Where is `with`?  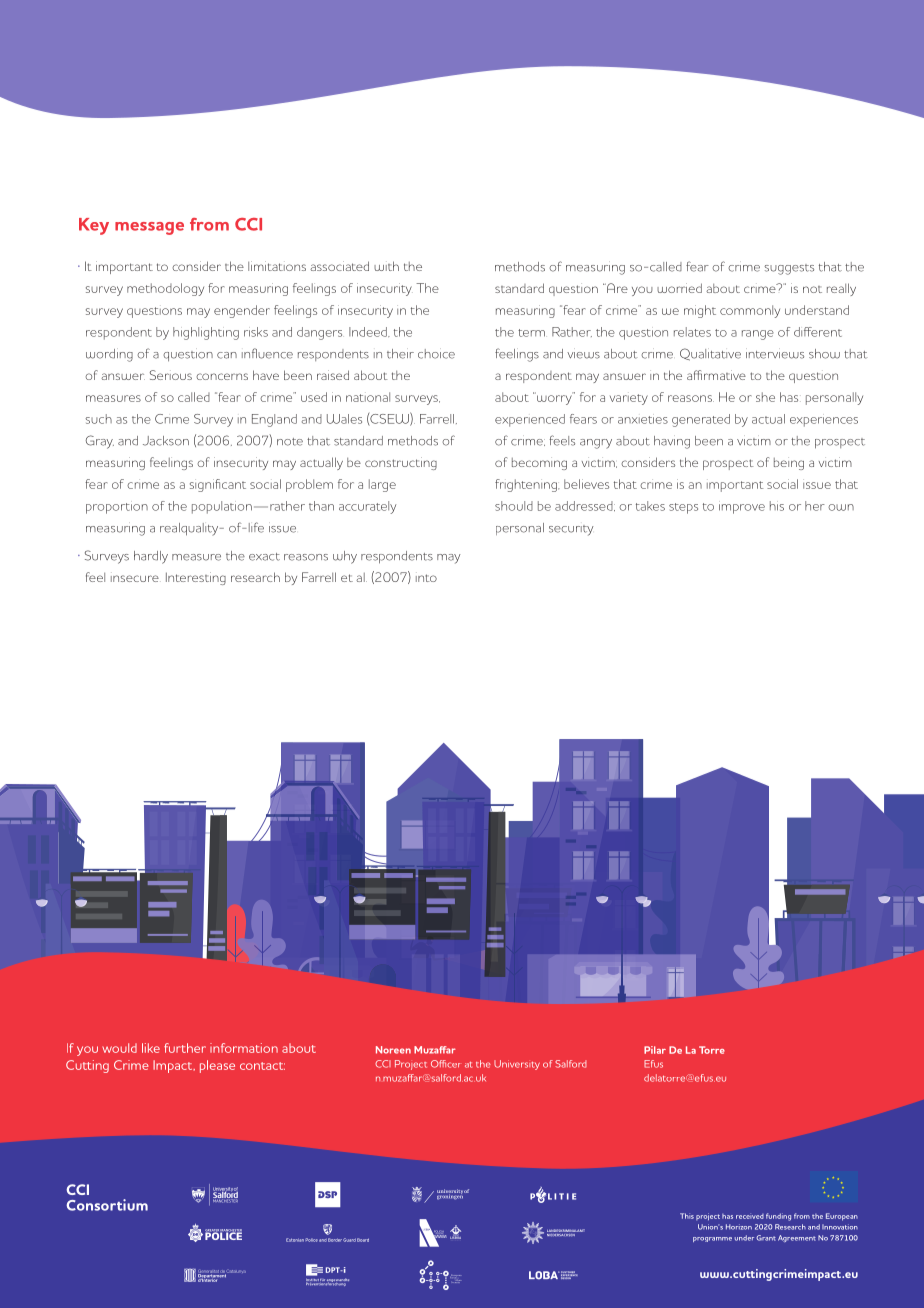
with is located at coordinates (386, 266).
